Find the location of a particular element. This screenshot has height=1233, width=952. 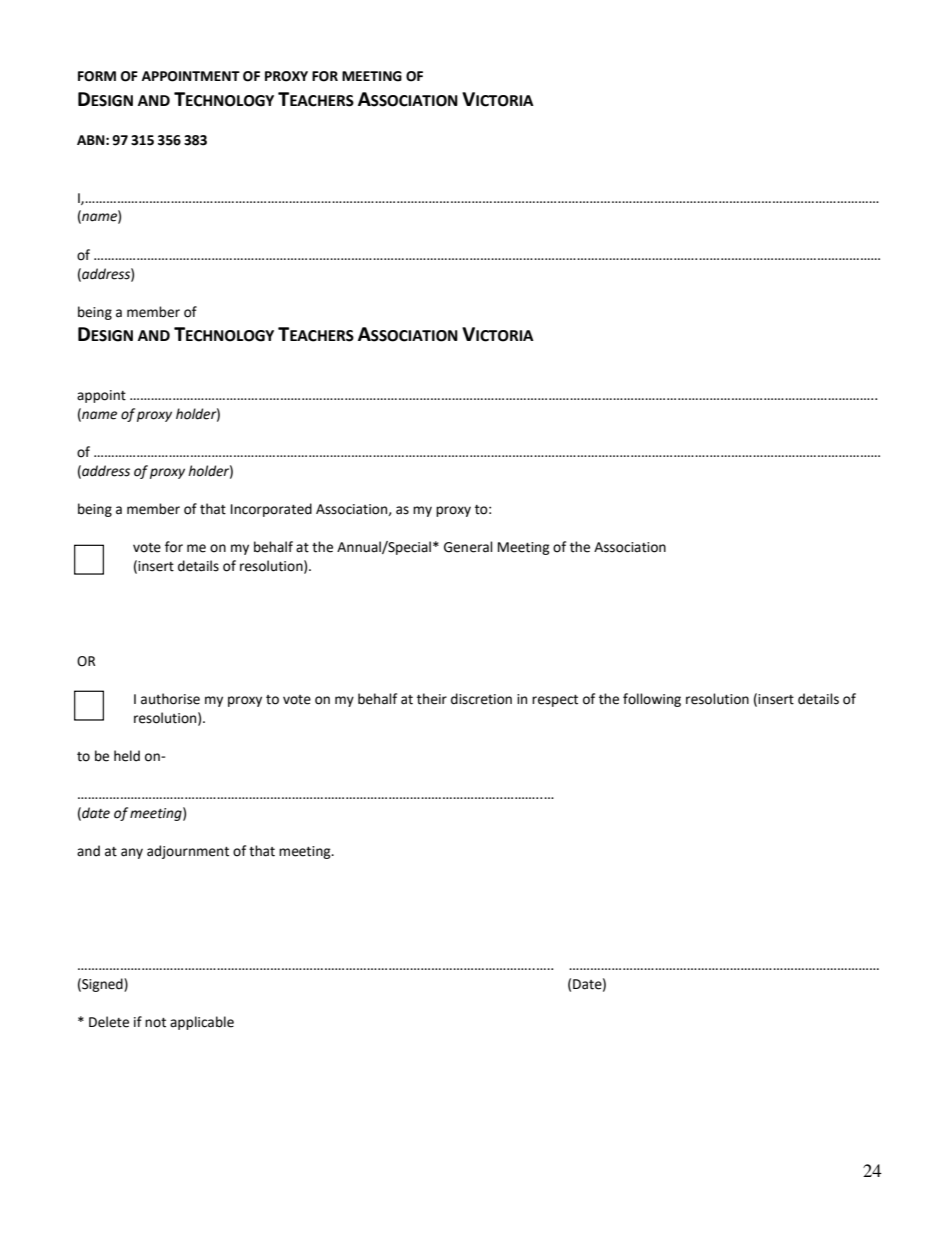

authorise is located at coordinates (170, 699).
